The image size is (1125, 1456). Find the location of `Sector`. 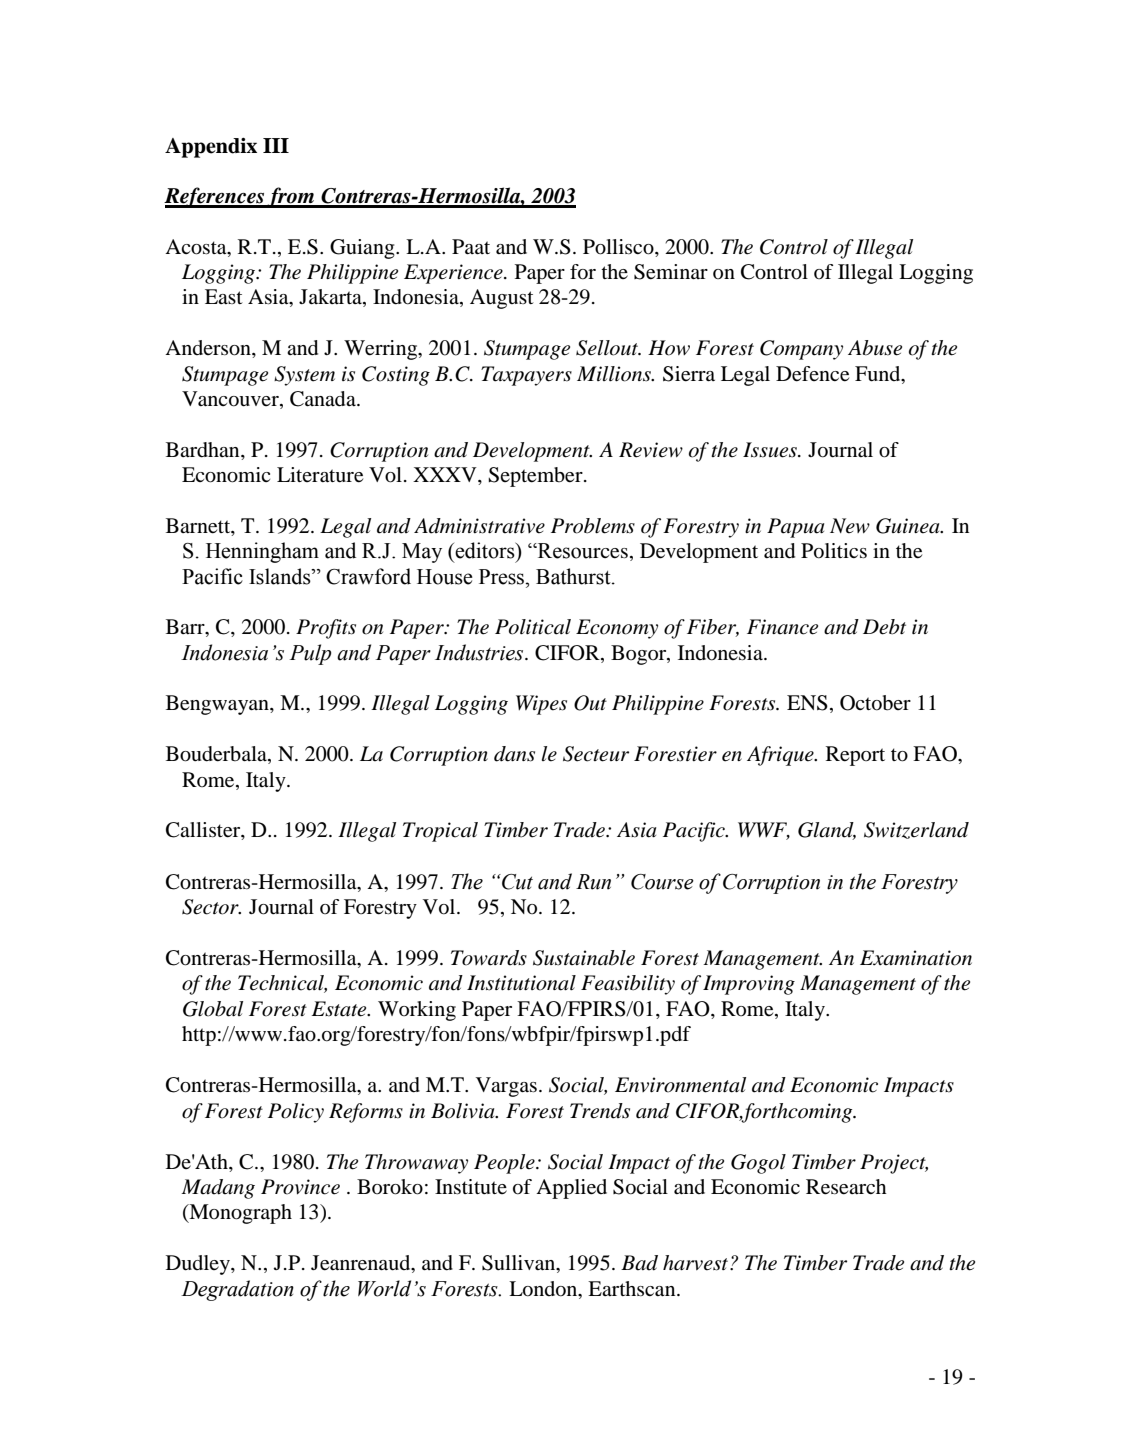

Sector is located at coordinates (211, 907).
